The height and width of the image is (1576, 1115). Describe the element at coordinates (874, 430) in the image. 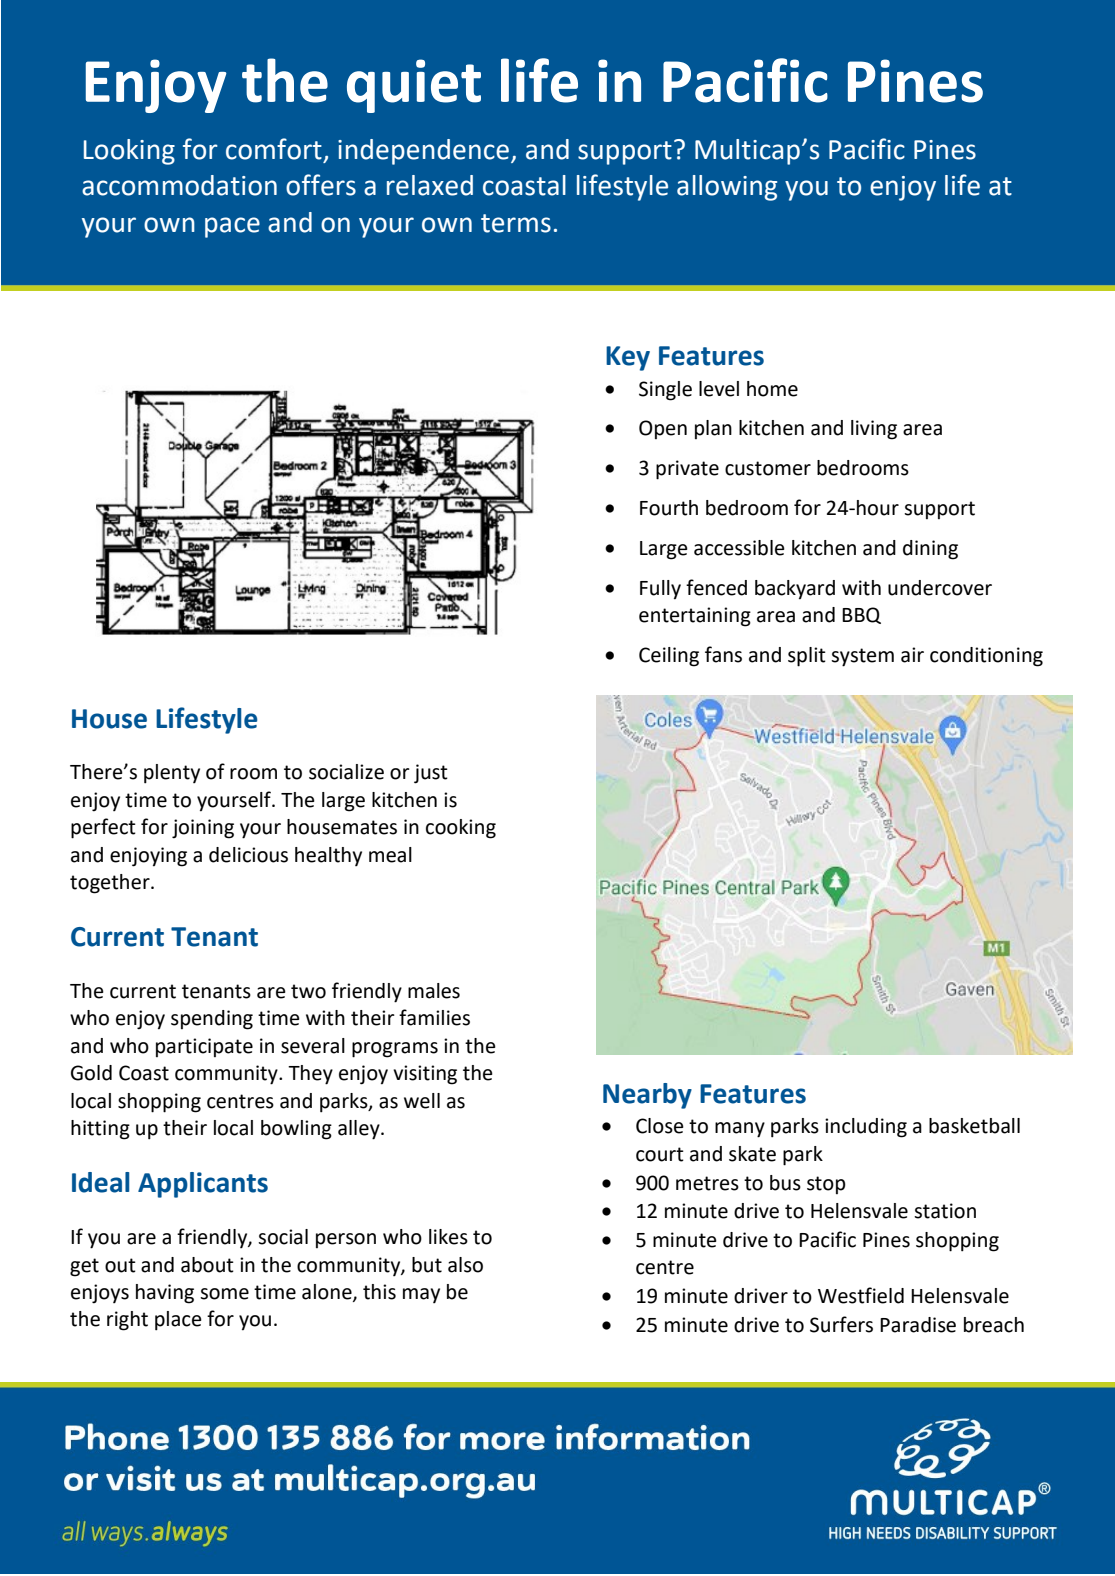

I see `living` at that location.
